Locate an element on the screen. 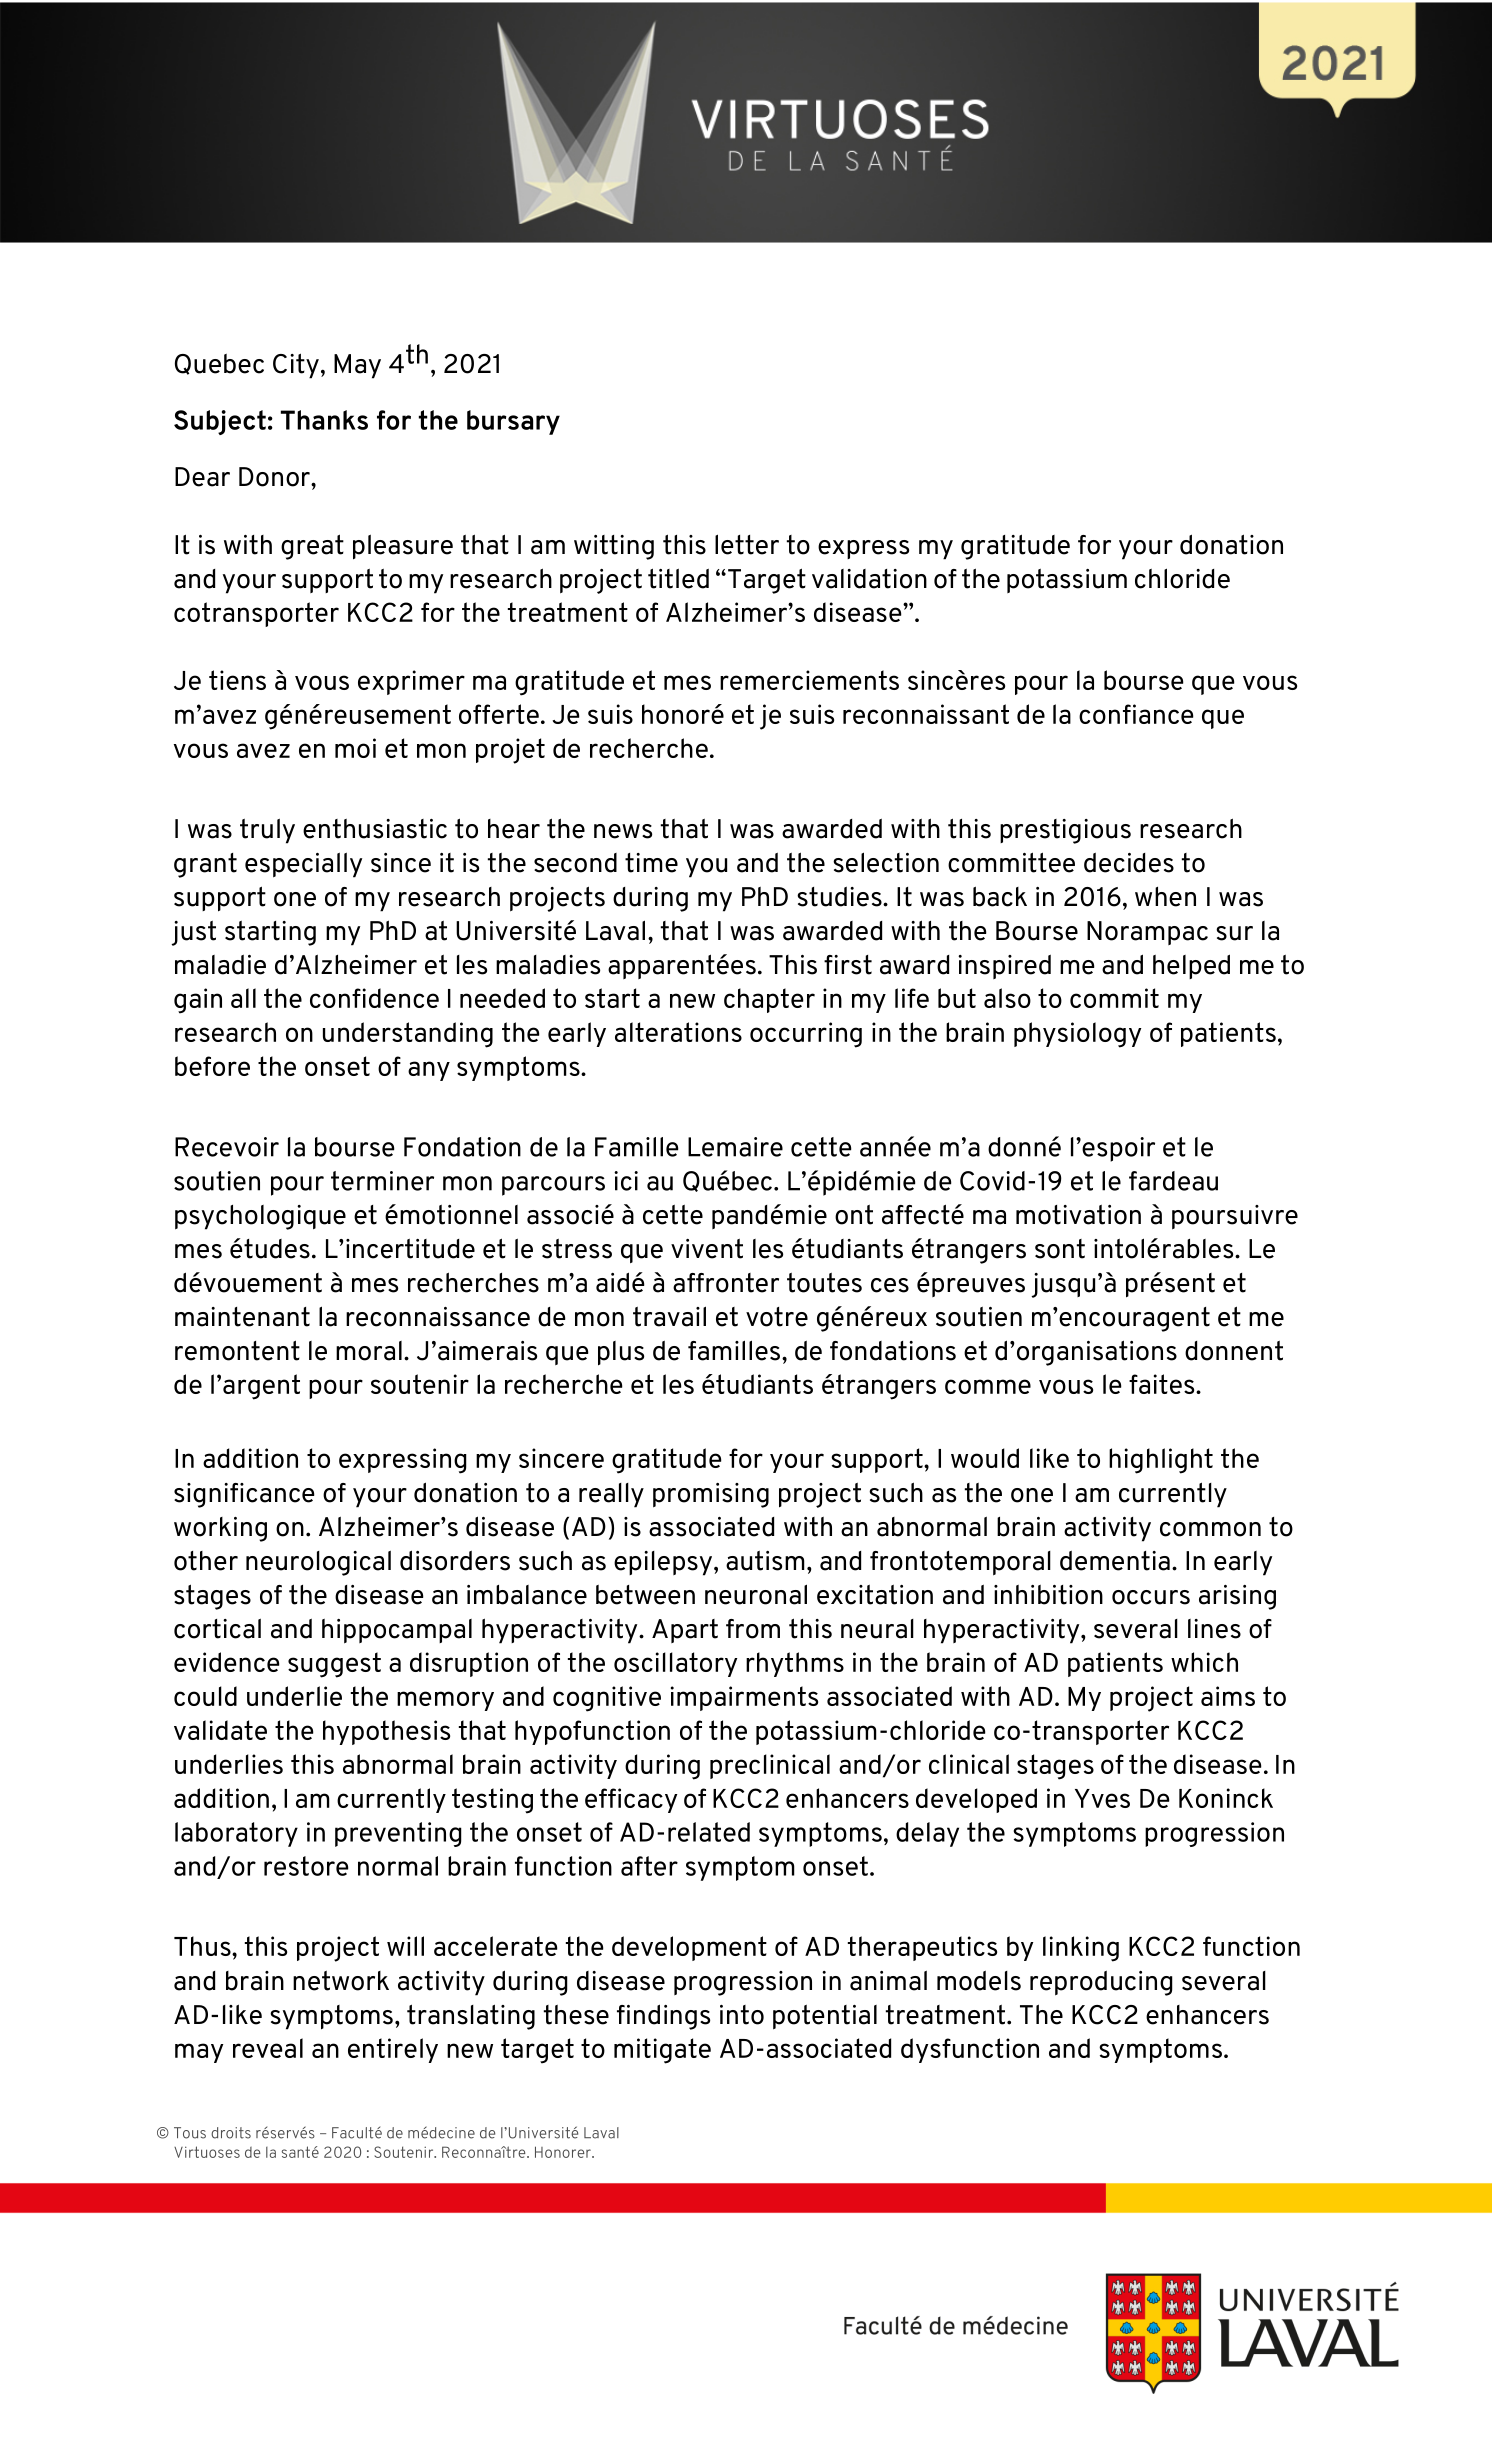 The width and height of the screenshot is (1492, 2458). impairments is located at coordinates (744, 1698).
